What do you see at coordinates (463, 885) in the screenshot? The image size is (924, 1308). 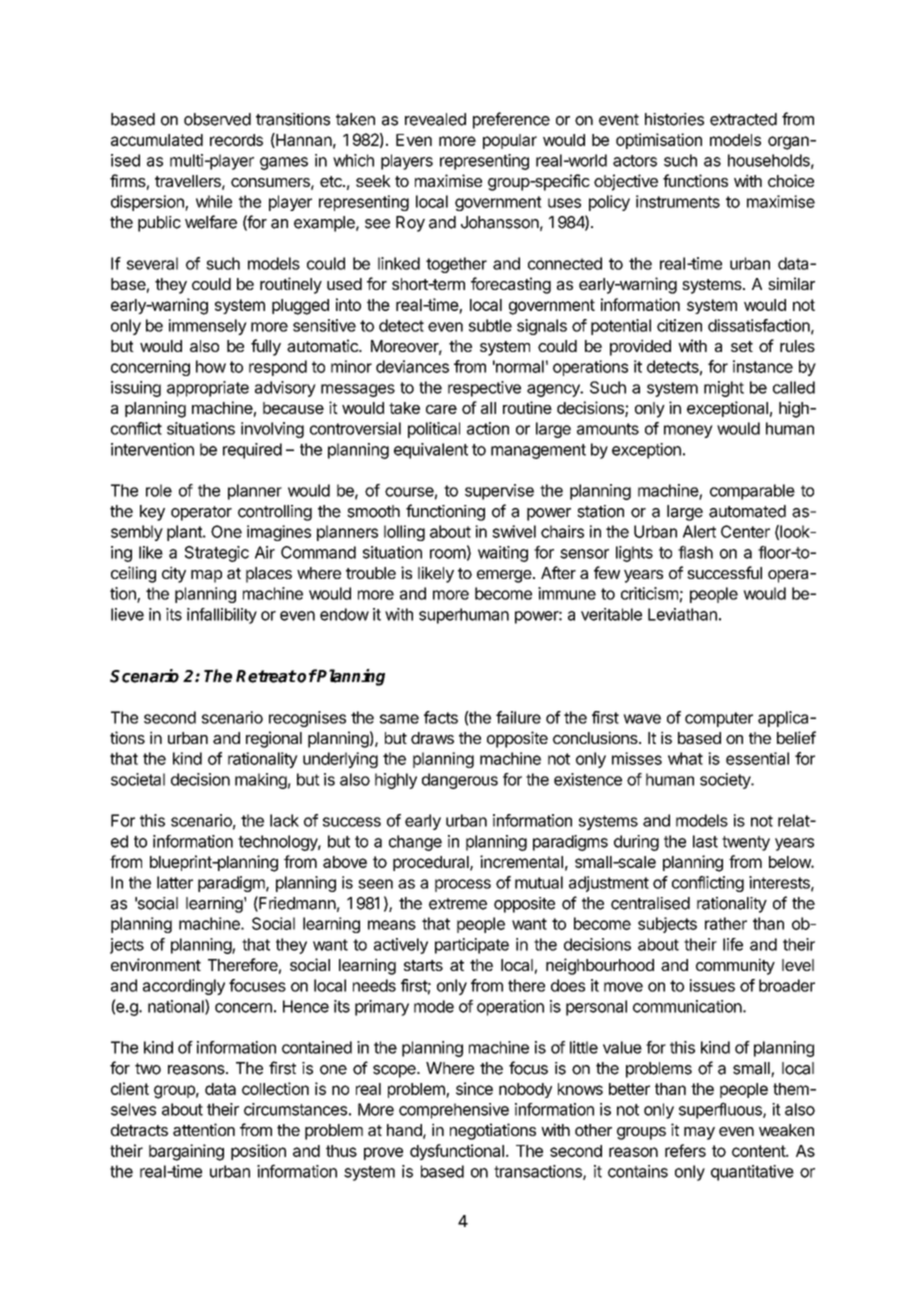 I see `process` at bounding box center [463, 885].
